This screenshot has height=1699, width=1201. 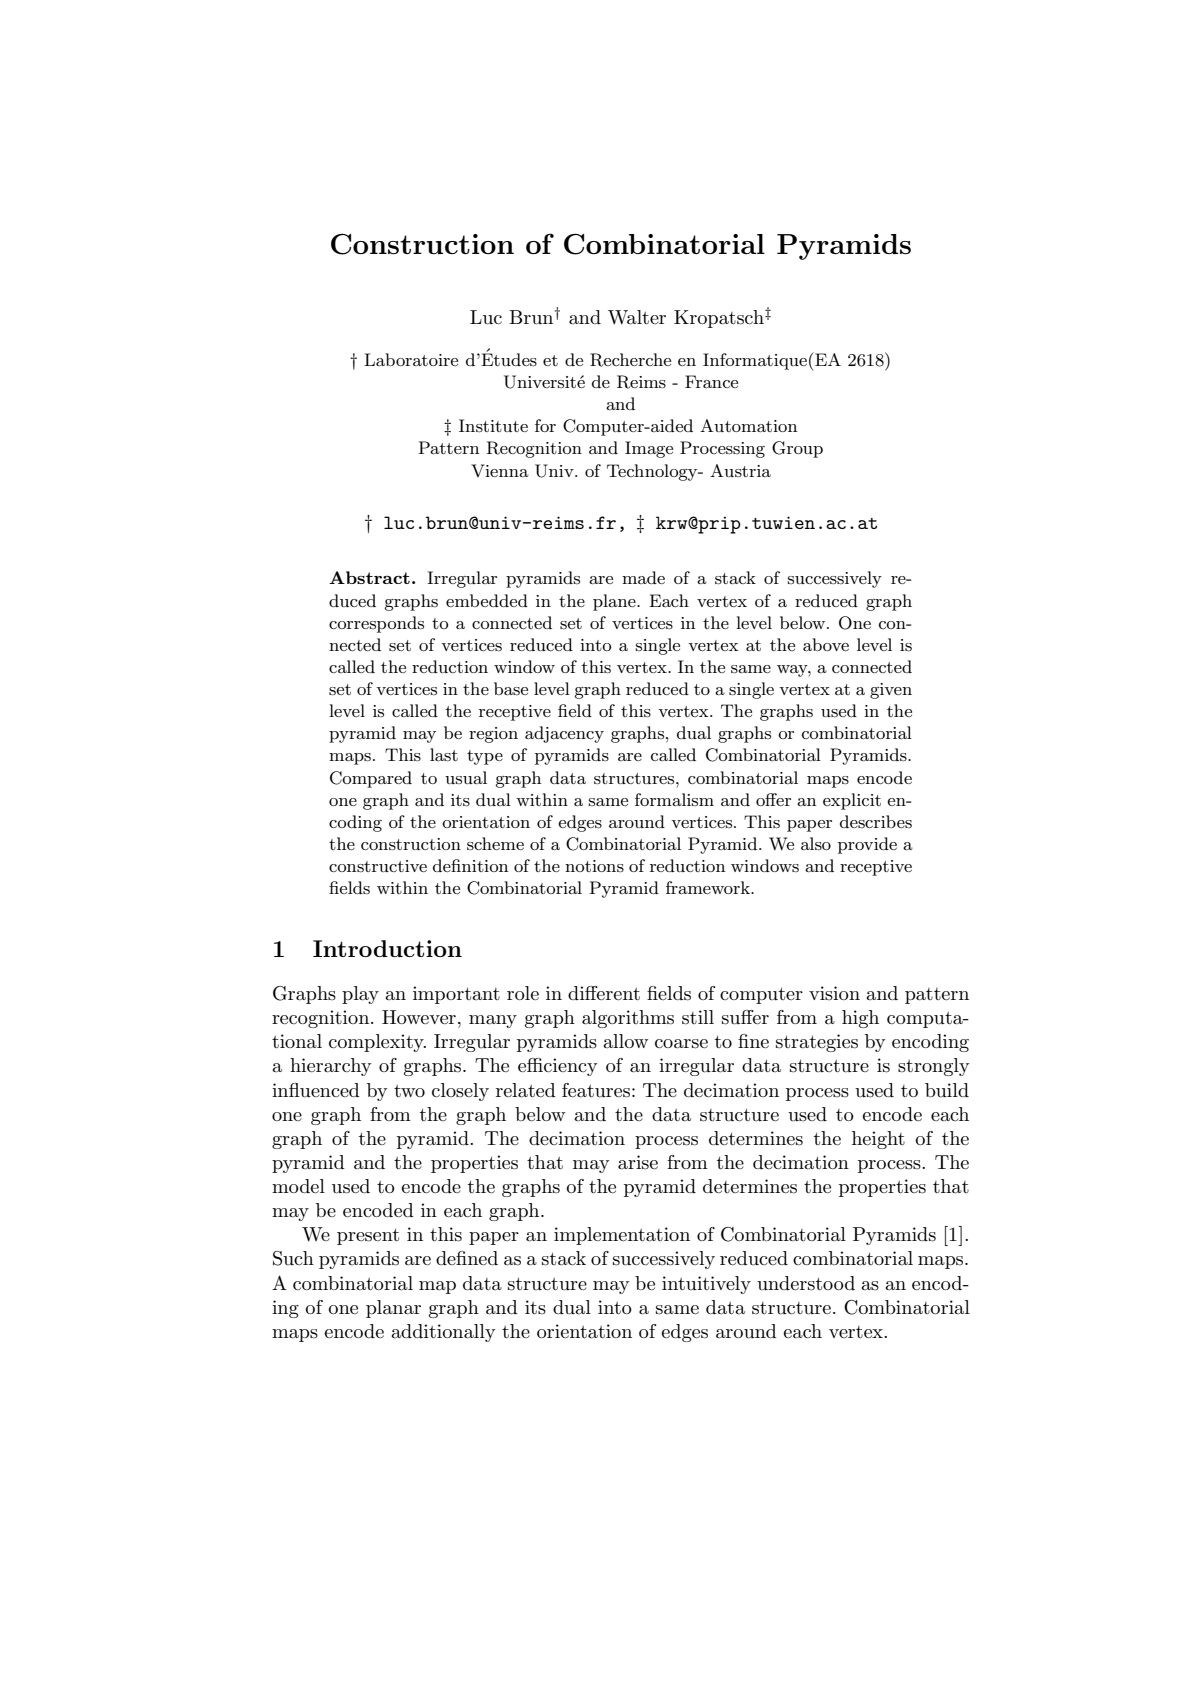 I want to click on Walter, so click(x=637, y=317).
